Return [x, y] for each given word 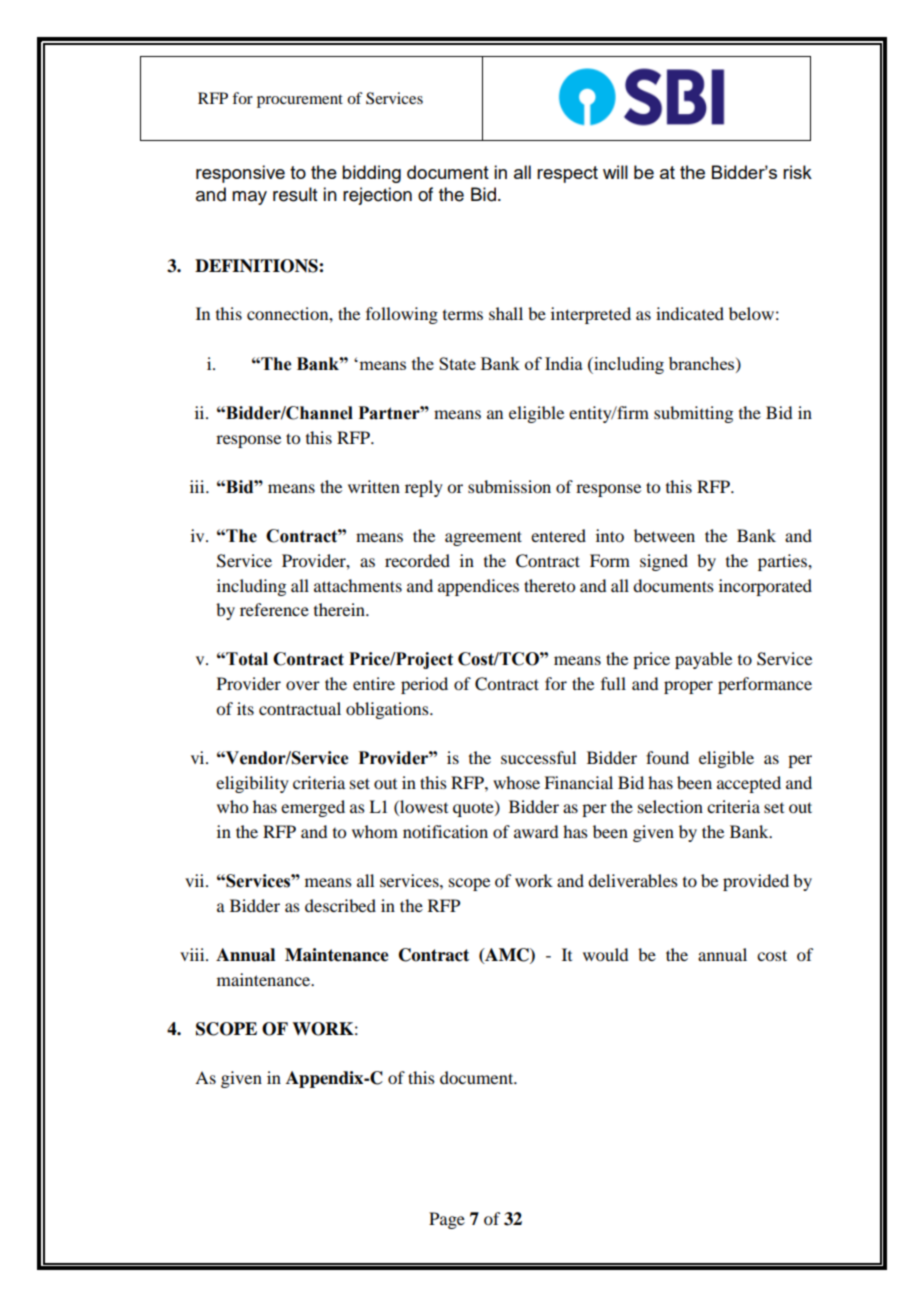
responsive [240, 174]
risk [797, 172]
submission [509, 486]
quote [474, 809]
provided [756, 882]
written [374, 486]
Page [447, 1220]
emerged [313, 808]
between [664, 535]
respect [567, 174]
